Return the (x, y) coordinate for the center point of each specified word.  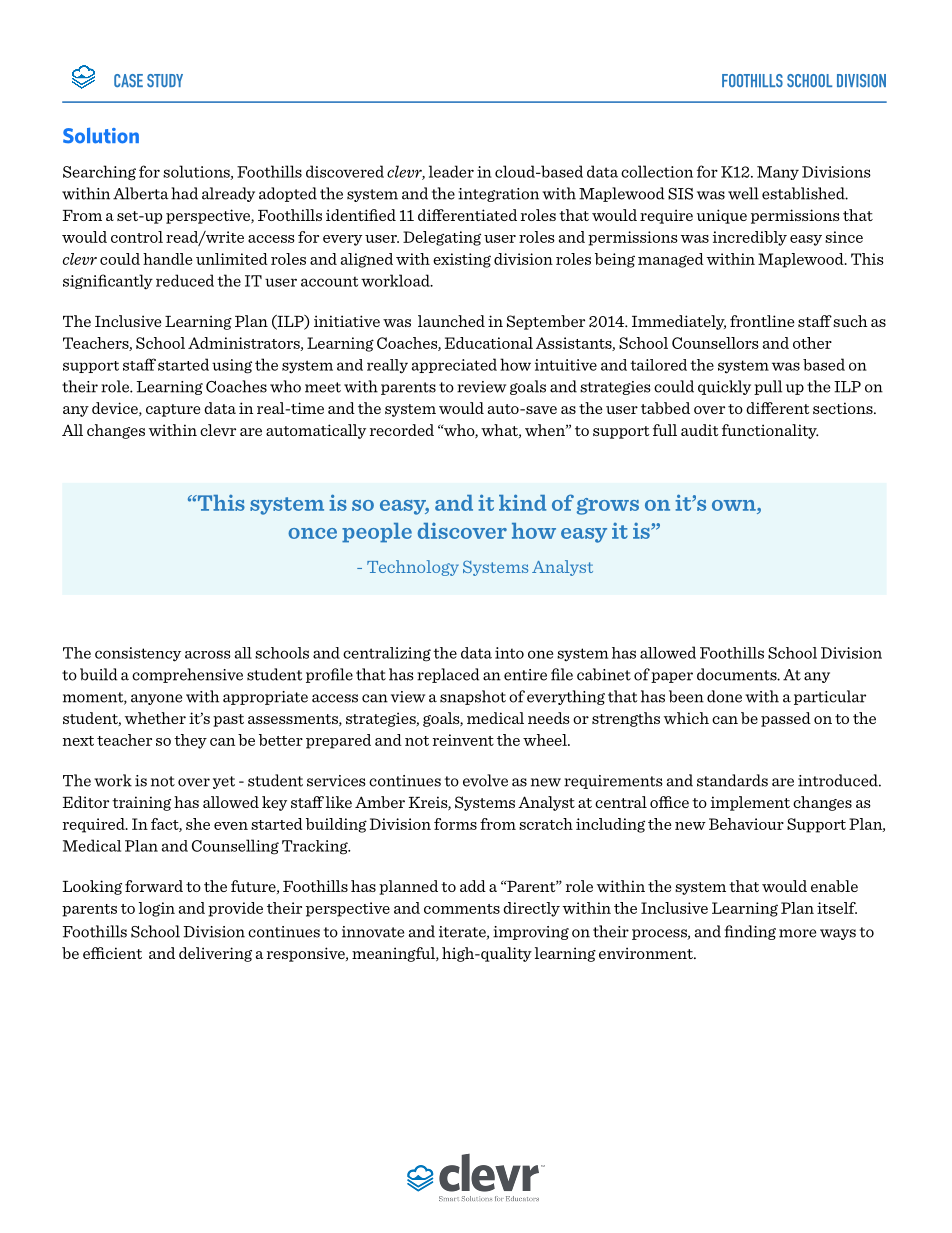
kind (522, 502)
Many (778, 173)
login (157, 909)
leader (451, 171)
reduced (185, 280)
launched (451, 321)
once (312, 533)
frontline (762, 321)
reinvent (463, 740)
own (735, 505)
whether (155, 718)
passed (786, 719)
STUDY (165, 80)
